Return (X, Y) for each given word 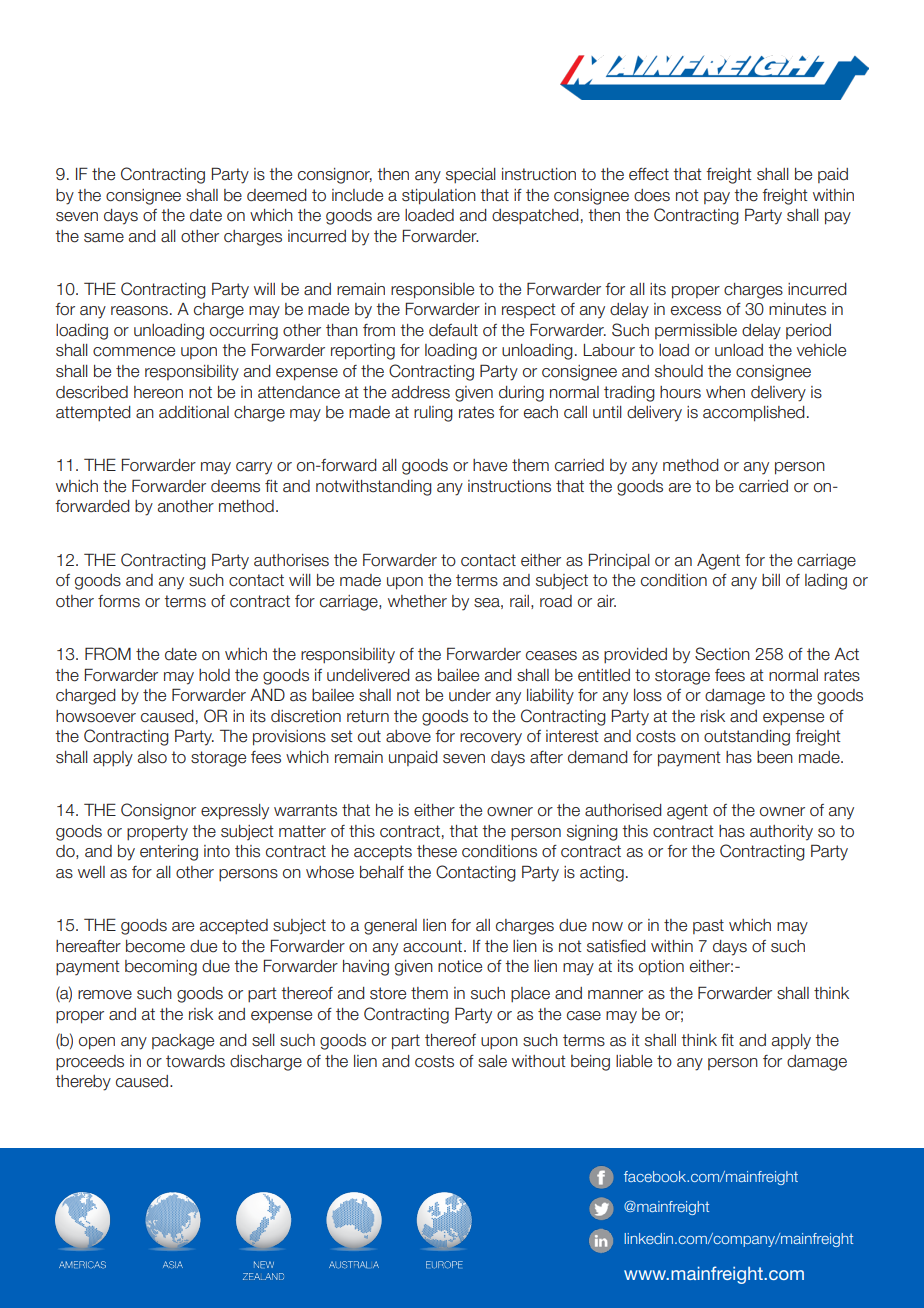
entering (169, 853)
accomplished (754, 414)
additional (194, 412)
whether (417, 601)
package (183, 1042)
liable (634, 1061)
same (104, 238)
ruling (433, 414)
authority (781, 833)
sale (492, 1061)
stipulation (439, 197)
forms (119, 601)
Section (722, 654)
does (652, 195)
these (437, 851)
